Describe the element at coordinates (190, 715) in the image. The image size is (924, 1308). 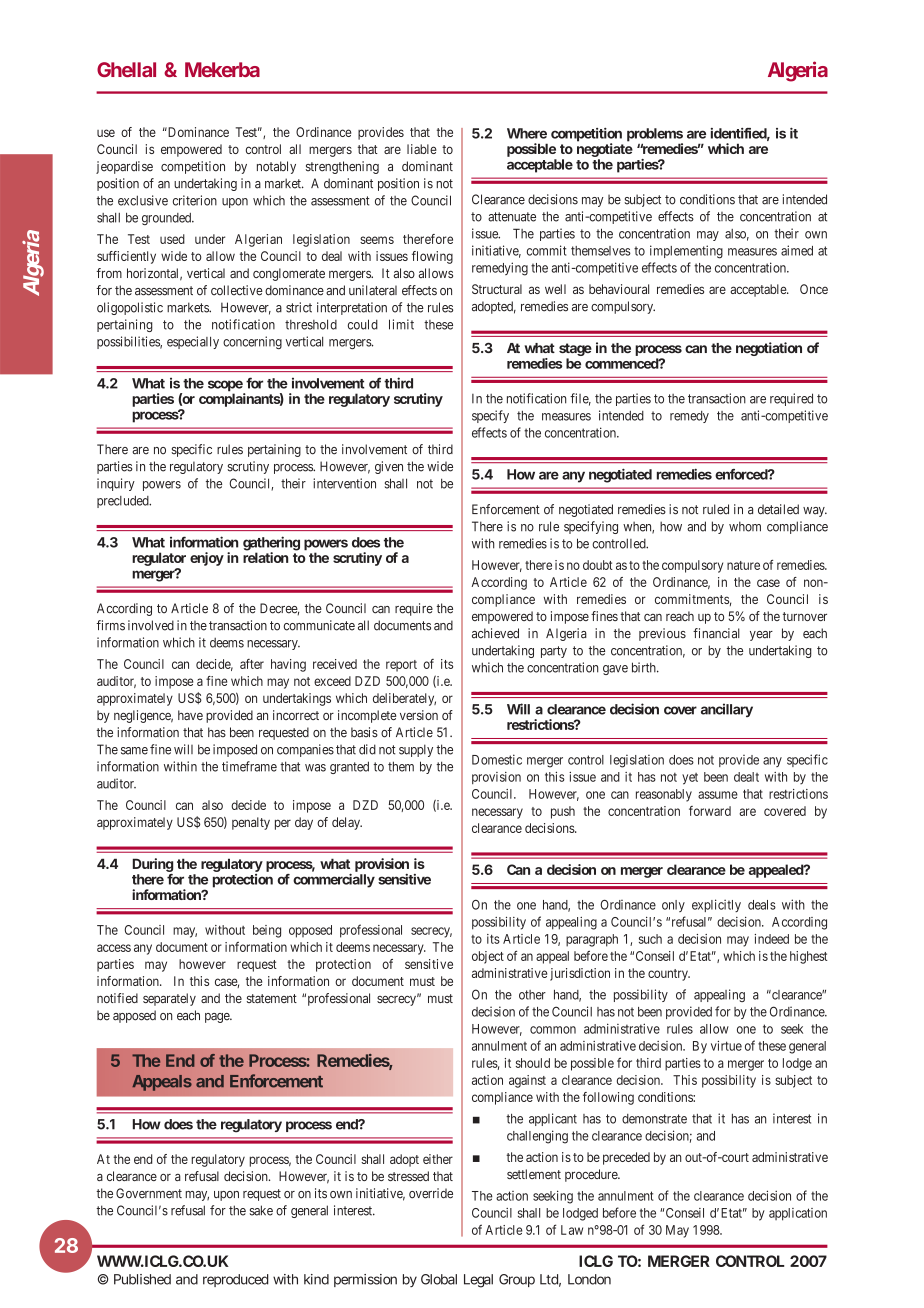
I see `have` at that location.
